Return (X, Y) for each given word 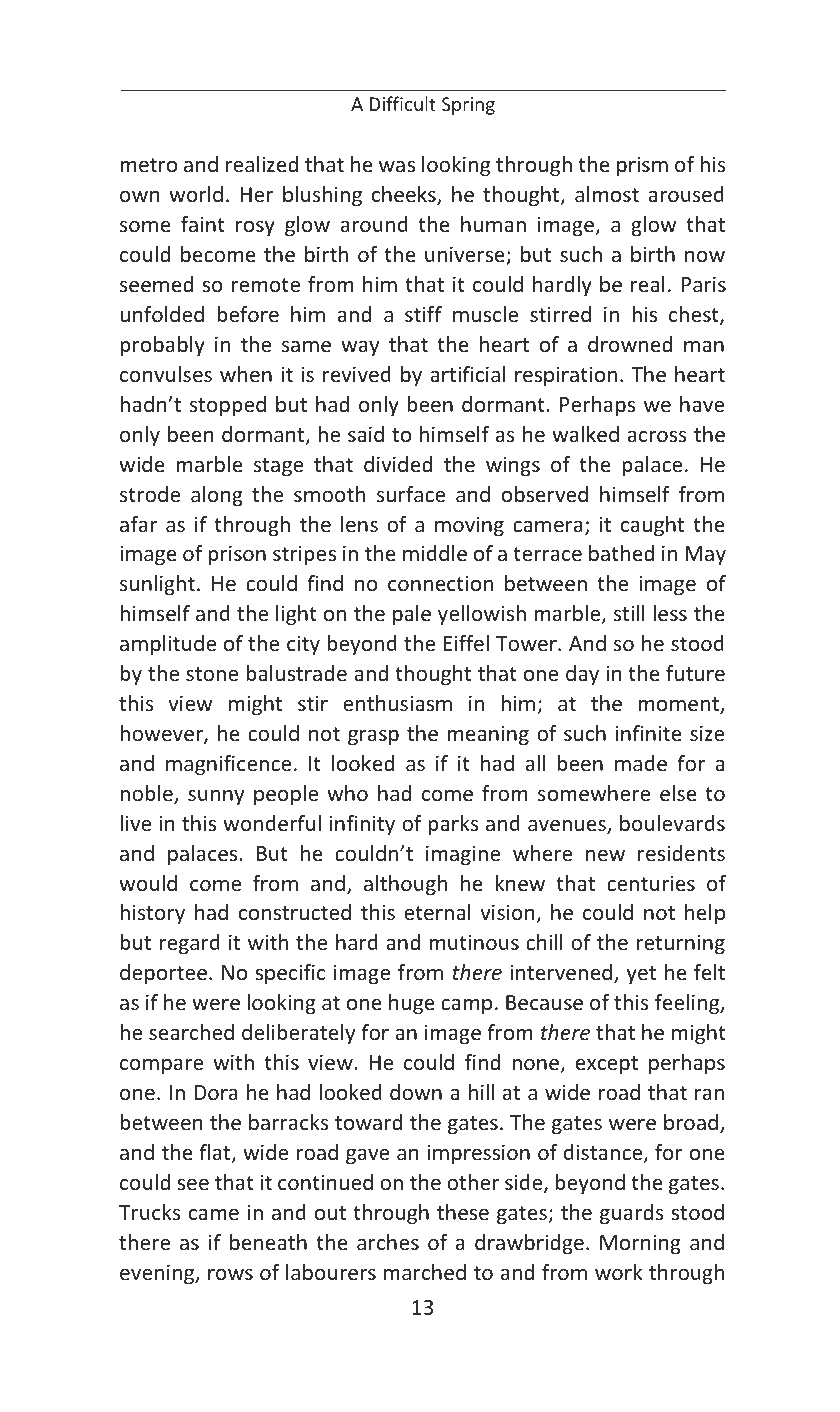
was (397, 166)
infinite (649, 733)
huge (412, 1004)
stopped (228, 406)
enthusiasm (397, 703)
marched (425, 1272)
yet (641, 975)
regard (190, 944)
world (196, 194)
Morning (640, 1244)
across (657, 436)
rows (230, 1274)
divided (398, 464)
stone (212, 674)
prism (642, 166)
